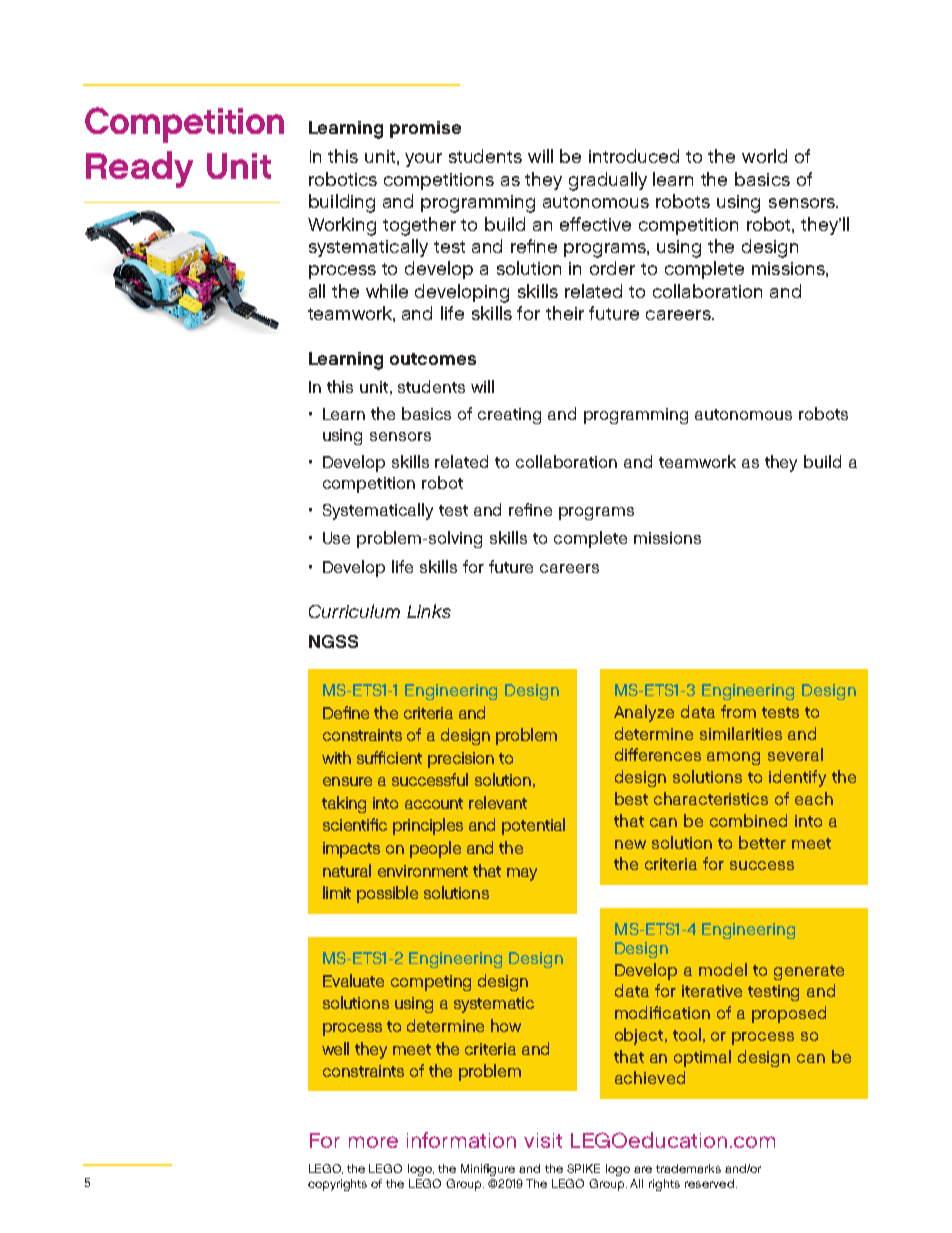  What do you see at coordinates (764, 156) in the screenshot?
I see `world` at bounding box center [764, 156].
